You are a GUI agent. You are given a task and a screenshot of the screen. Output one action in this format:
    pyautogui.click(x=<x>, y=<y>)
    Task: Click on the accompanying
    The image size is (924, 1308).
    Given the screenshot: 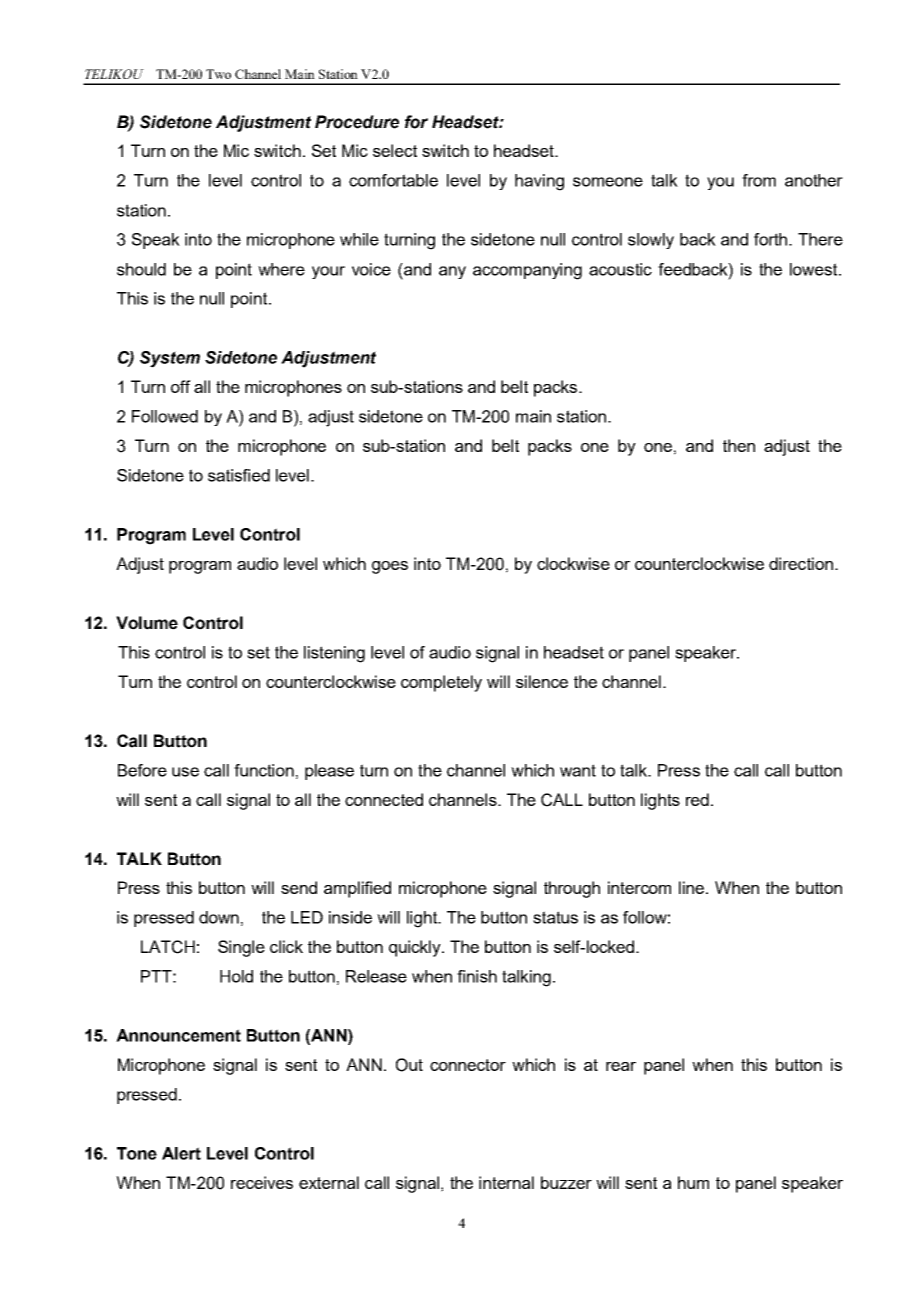 What is the action you would take?
    pyautogui.click(x=527, y=271)
